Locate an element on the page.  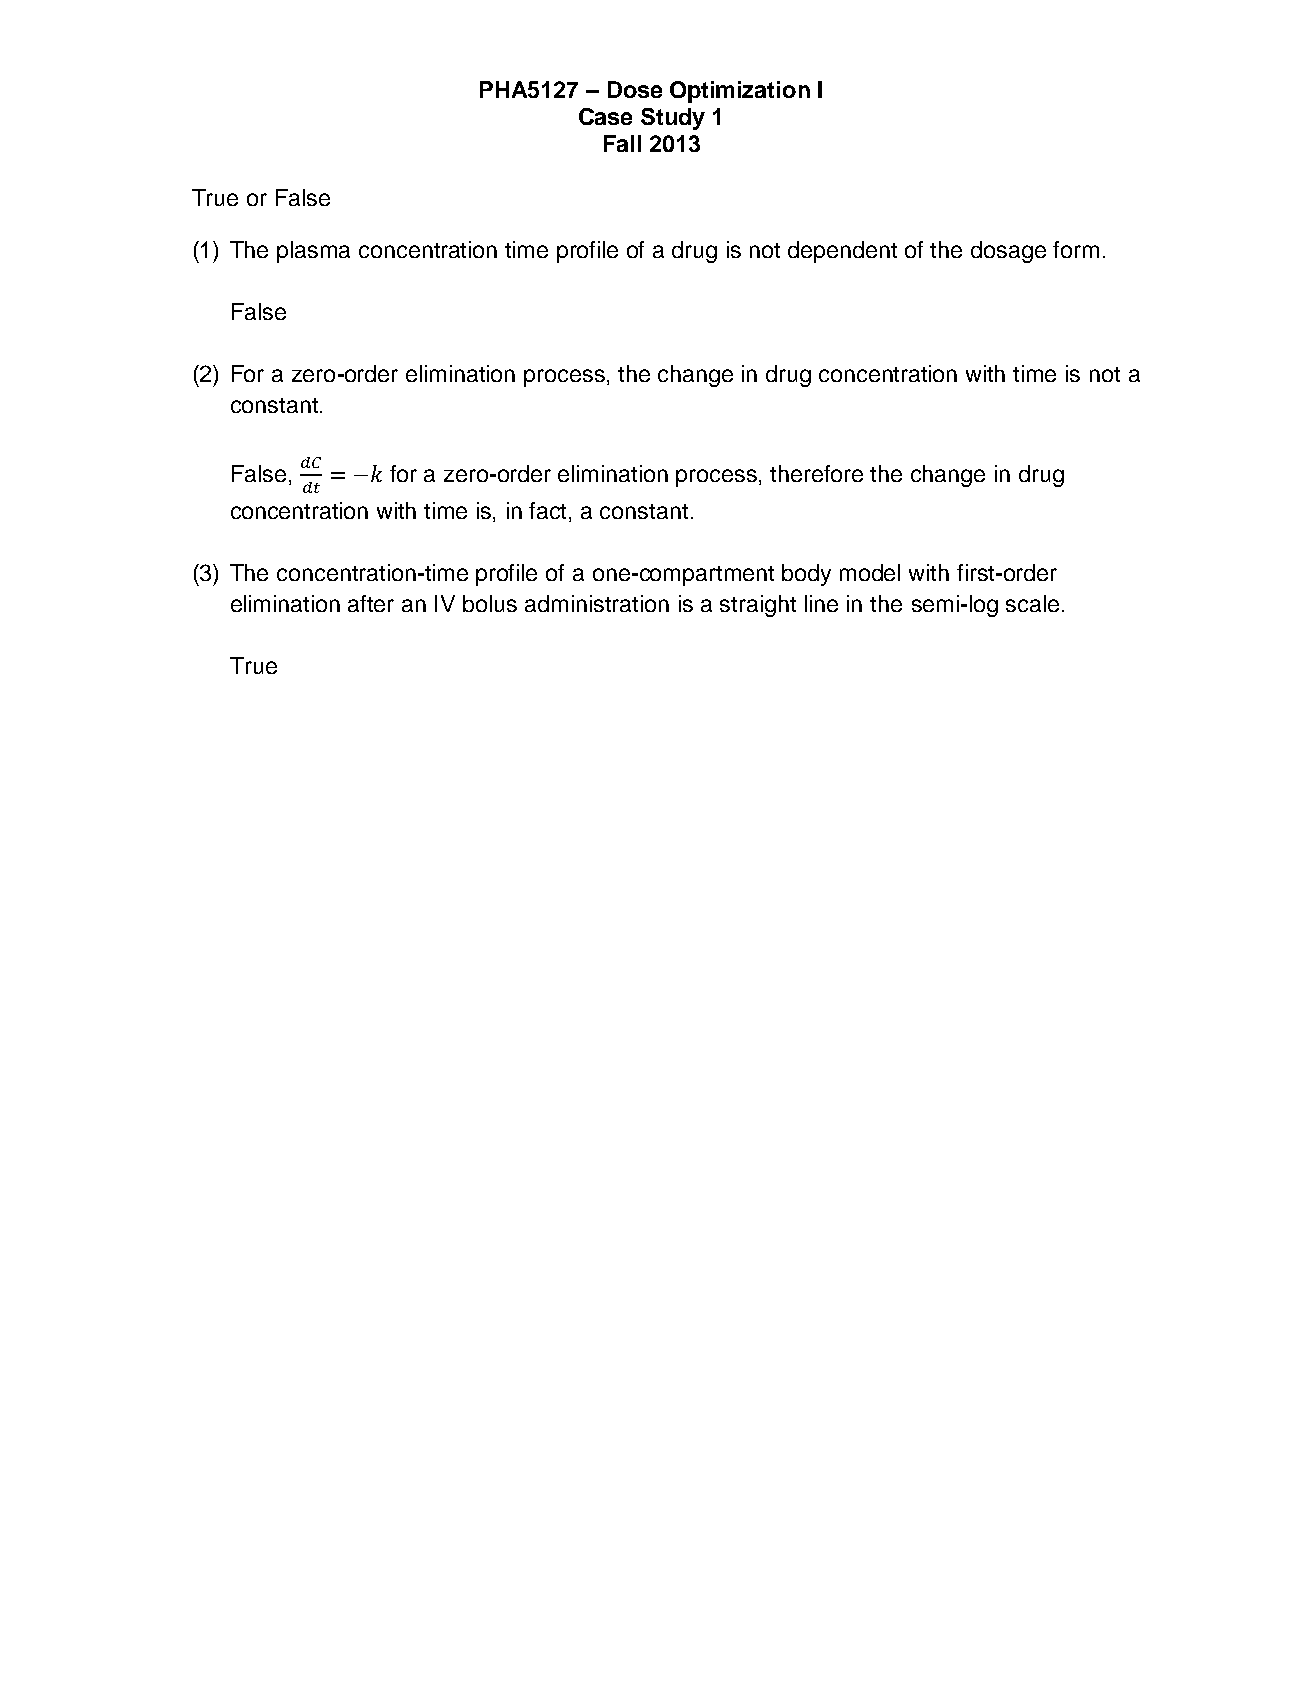
dosage is located at coordinates (1008, 252).
